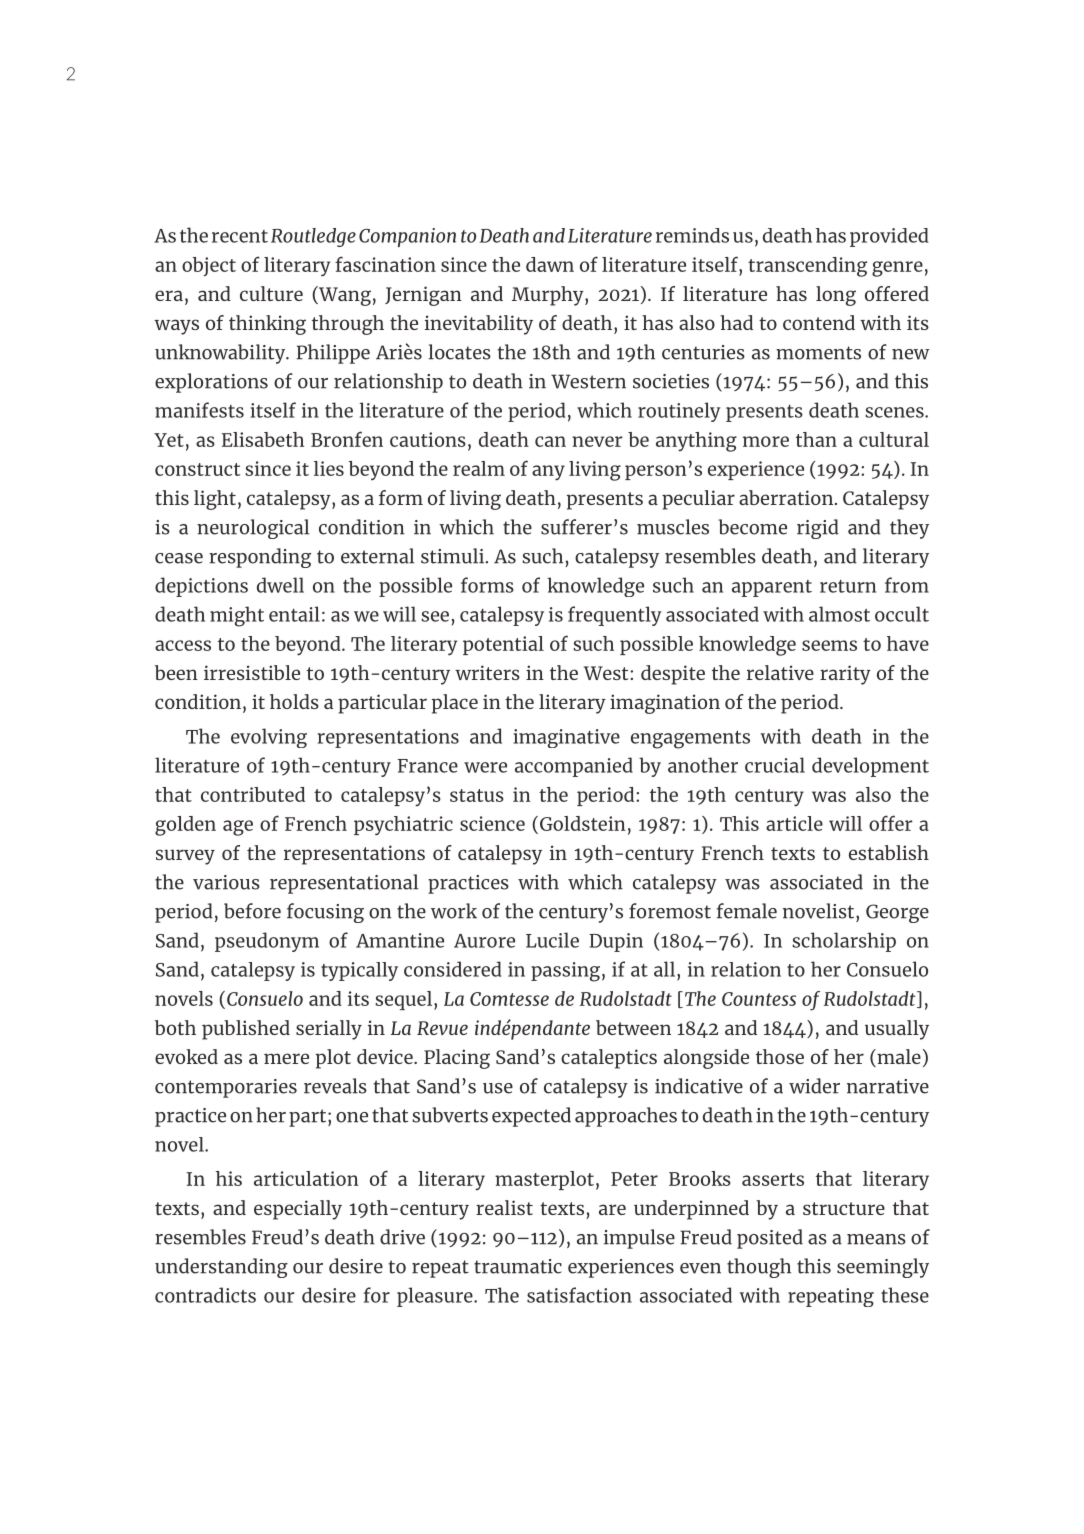 This screenshot has width=1084, height=1534. What do you see at coordinates (263, 439) in the screenshot?
I see `Elisabeth` at bounding box center [263, 439].
